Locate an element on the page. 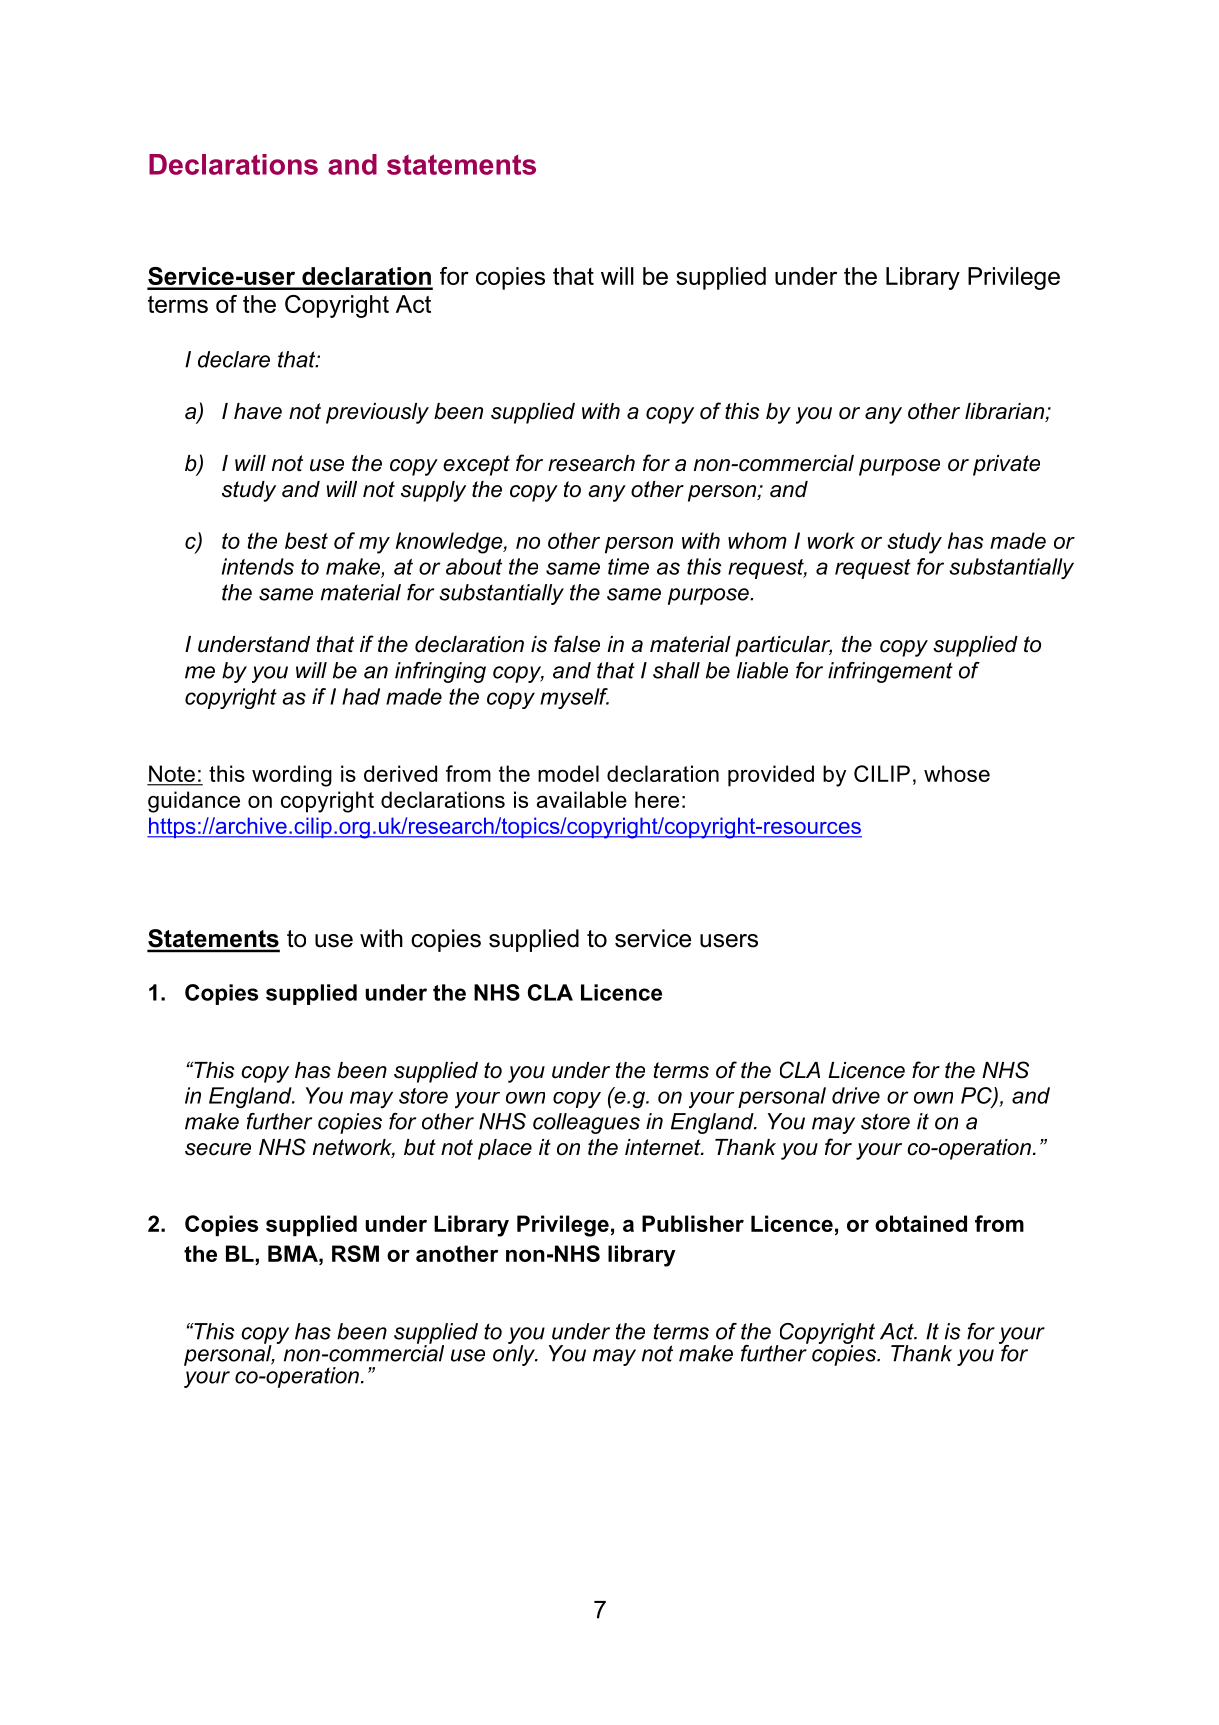 This image has width=1219, height=1725. secure is located at coordinates (218, 1149).
